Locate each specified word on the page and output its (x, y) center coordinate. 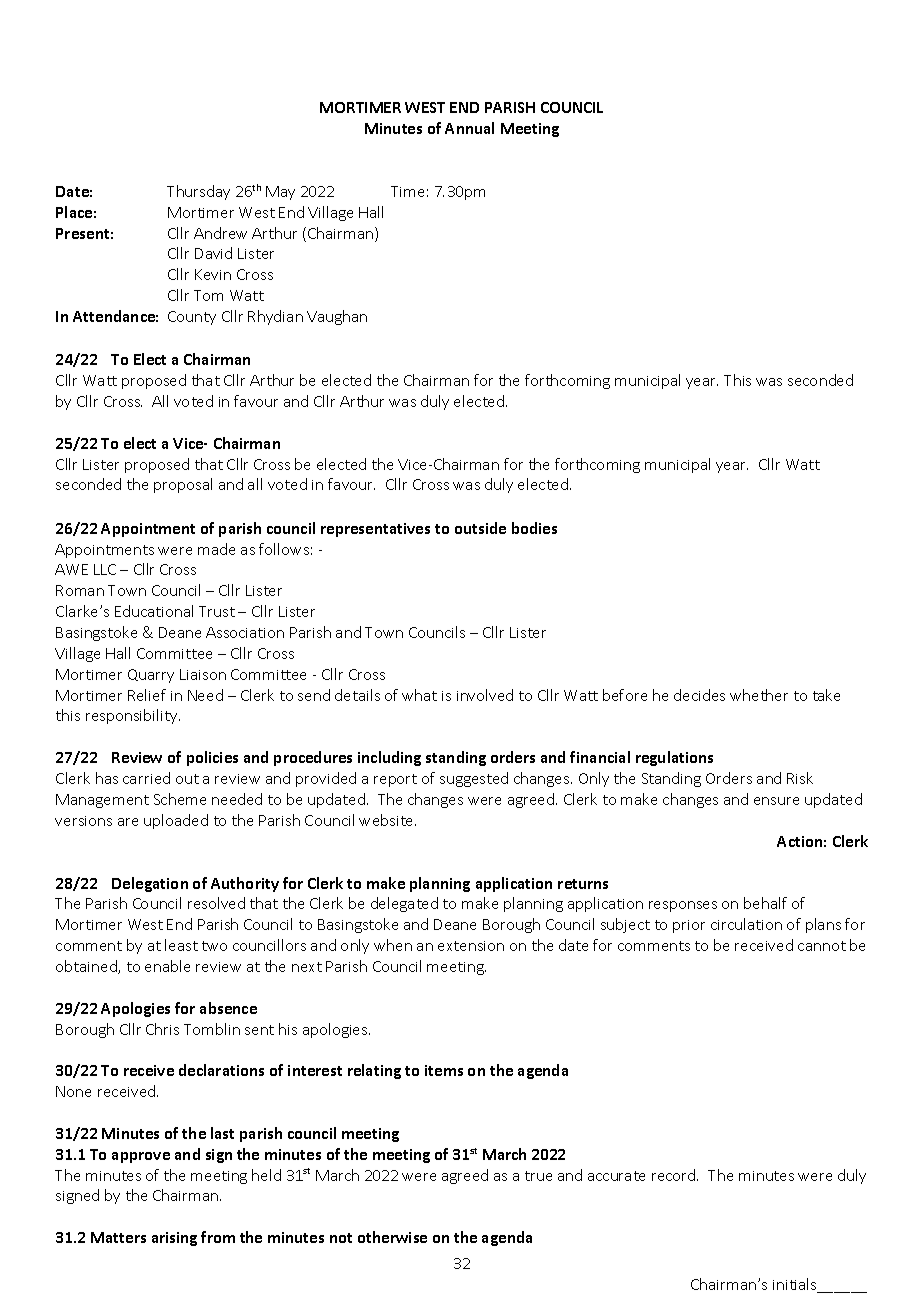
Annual (469, 128)
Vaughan (337, 317)
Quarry (151, 676)
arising (174, 1239)
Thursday (198, 192)
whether (759, 695)
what (419, 695)
